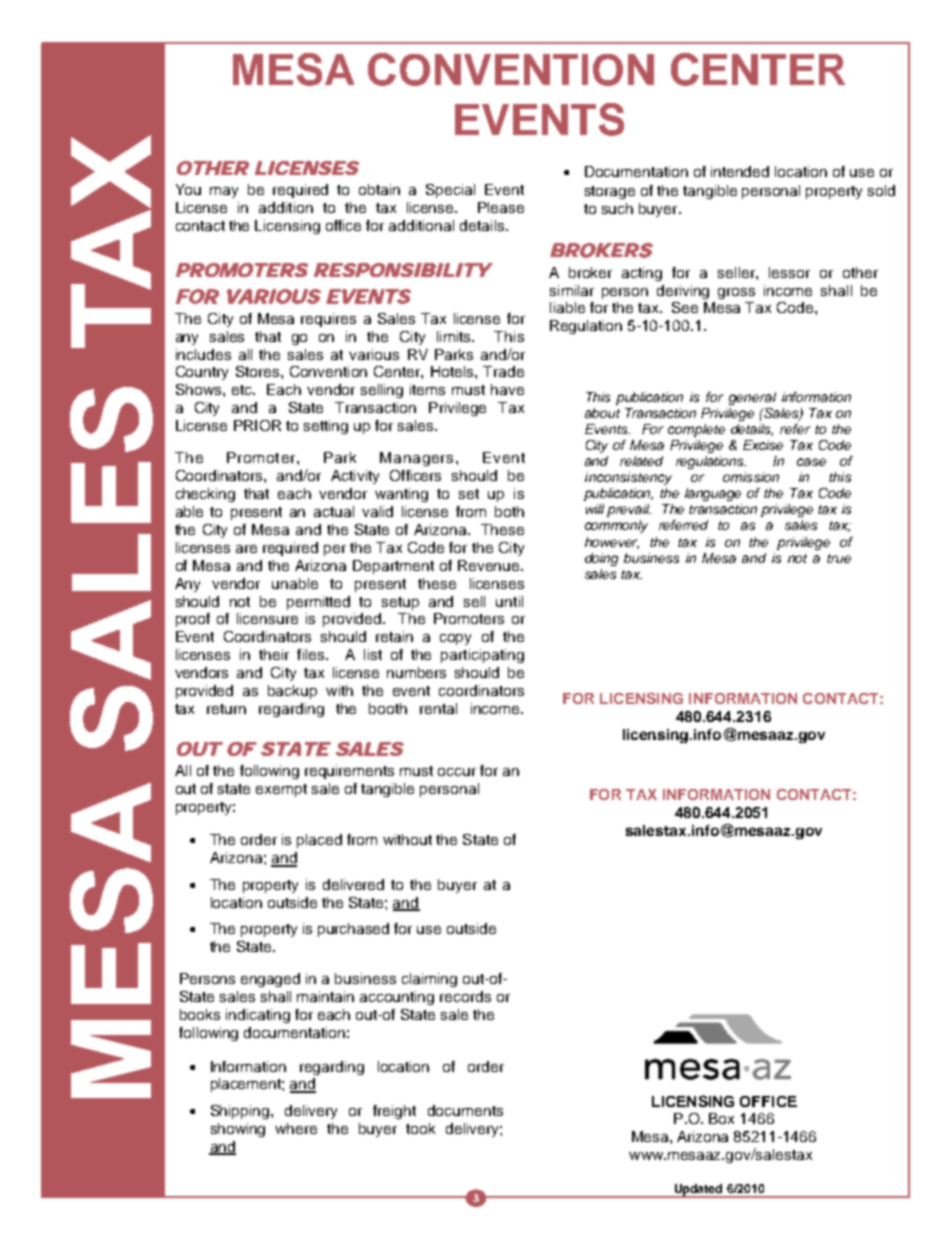 The height and width of the screenshot is (1233, 952). Describe the element at coordinates (465, 1110) in the screenshot. I see `documents` at that location.
